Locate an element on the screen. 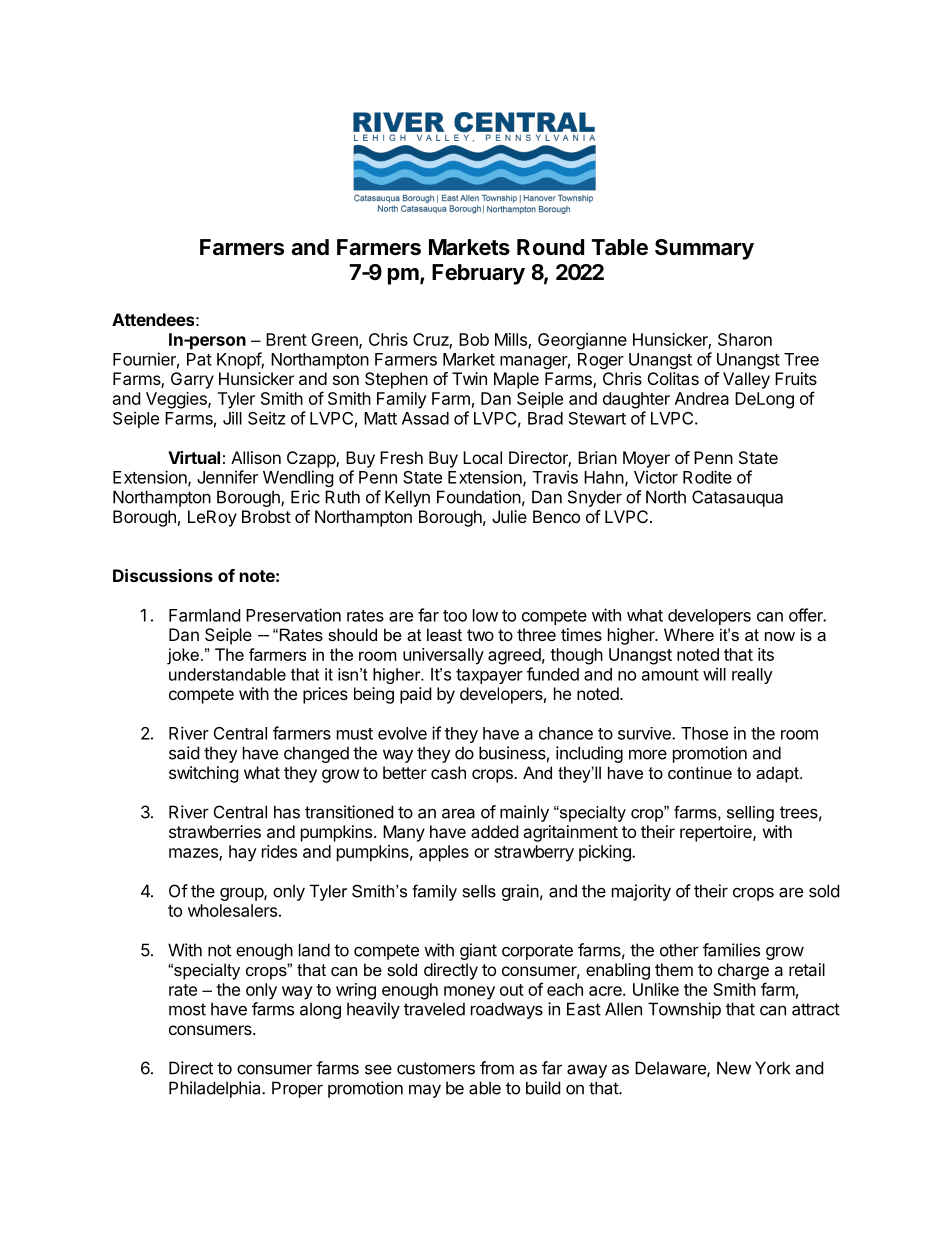 This screenshot has height=1233, width=952. joke is located at coordinates (183, 656).
